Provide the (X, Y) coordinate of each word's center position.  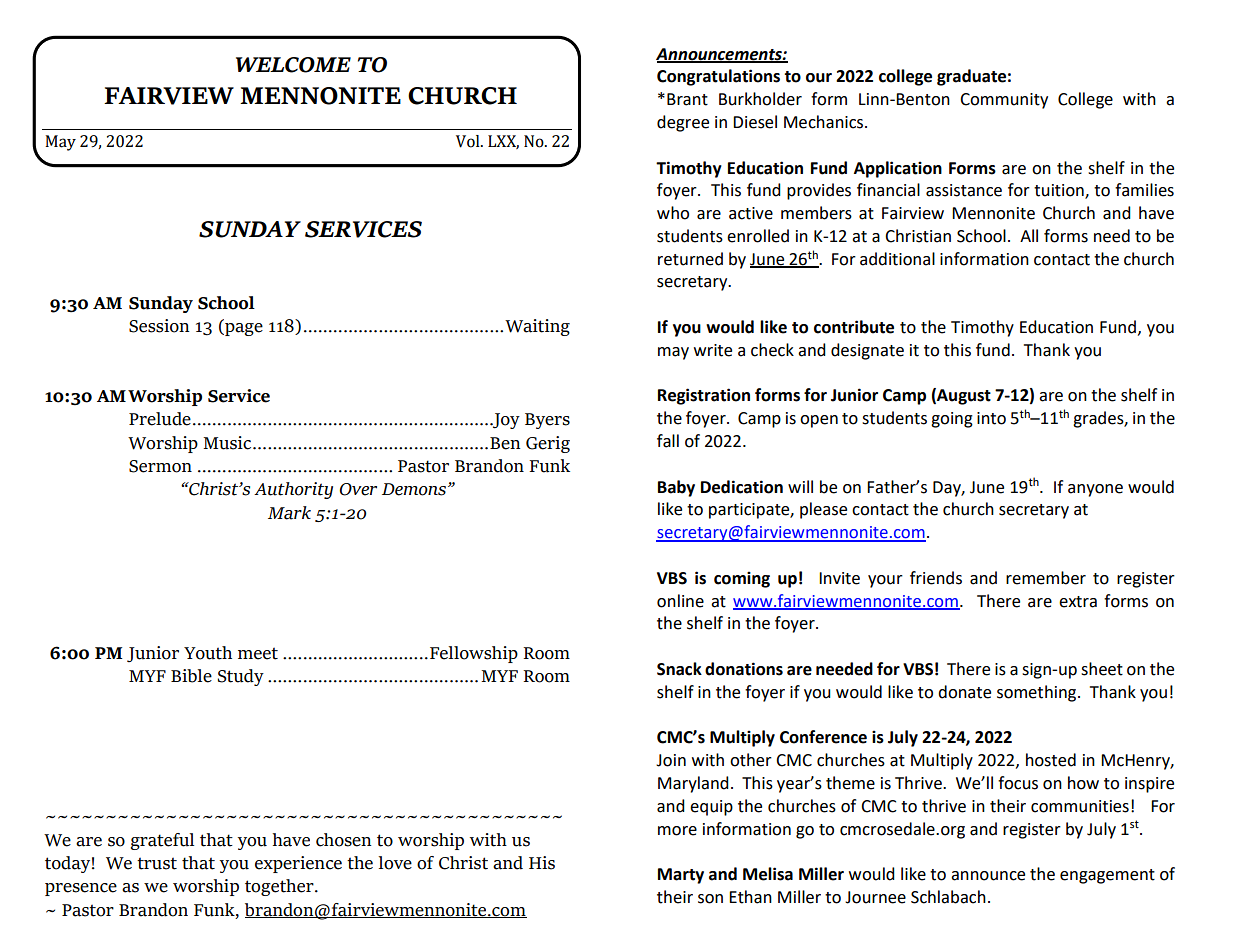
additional (897, 259)
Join (671, 760)
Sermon (160, 466)
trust (157, 863)
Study (241, 677)
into (991, 418)
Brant (687, 99)
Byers (547, 421)
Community (1004, 101)
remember (1046, 578)
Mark (289, 513)
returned (690, 259)
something (1038, 693)
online (680, 601)
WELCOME (293, 65)
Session (159, 326)
